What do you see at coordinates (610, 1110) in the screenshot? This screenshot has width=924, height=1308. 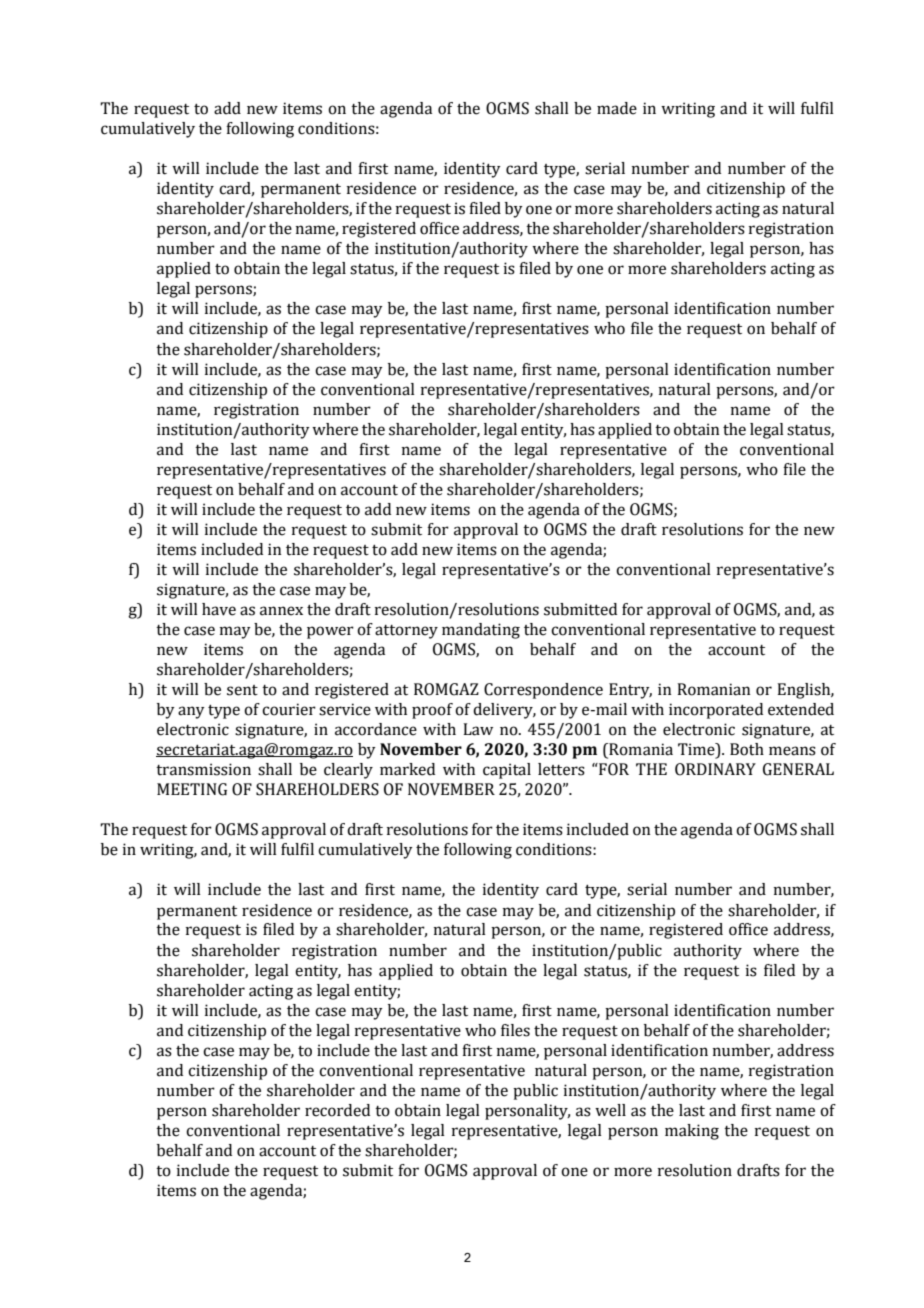 I see `well` at bounding box center [610, 1110].
